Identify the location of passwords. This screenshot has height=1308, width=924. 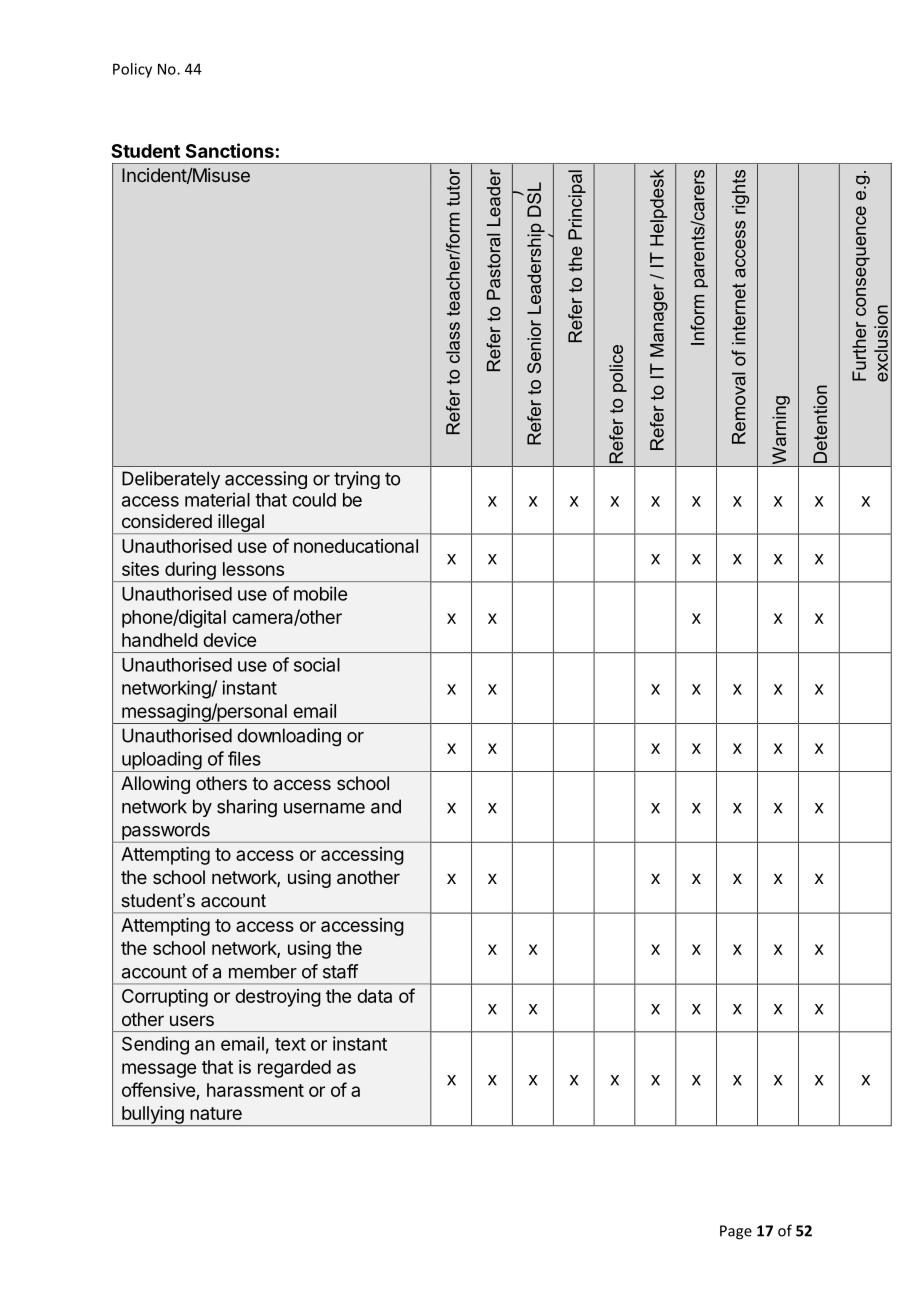
(166, 832).
